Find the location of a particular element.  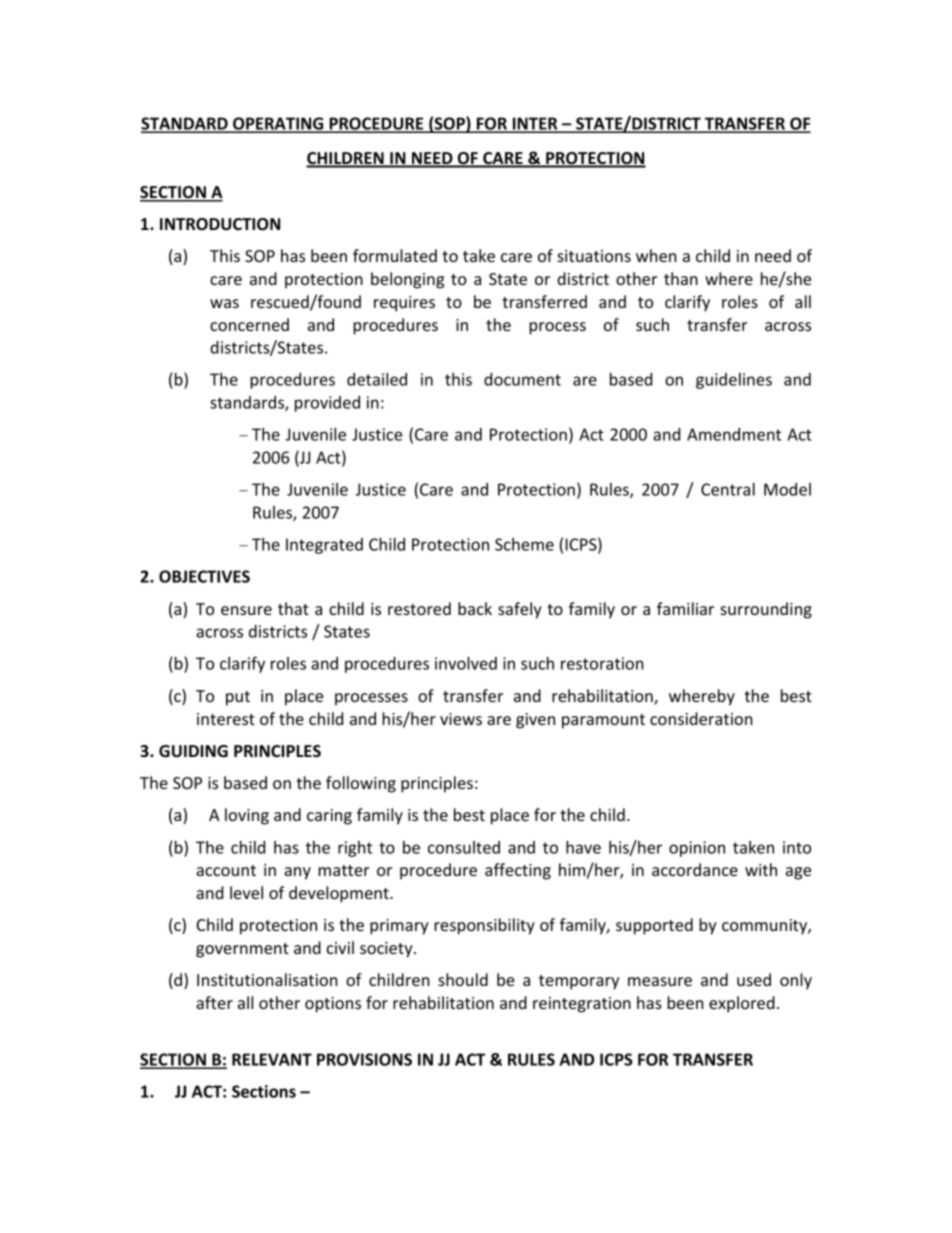

provided is located at coordinates (327, 404).
